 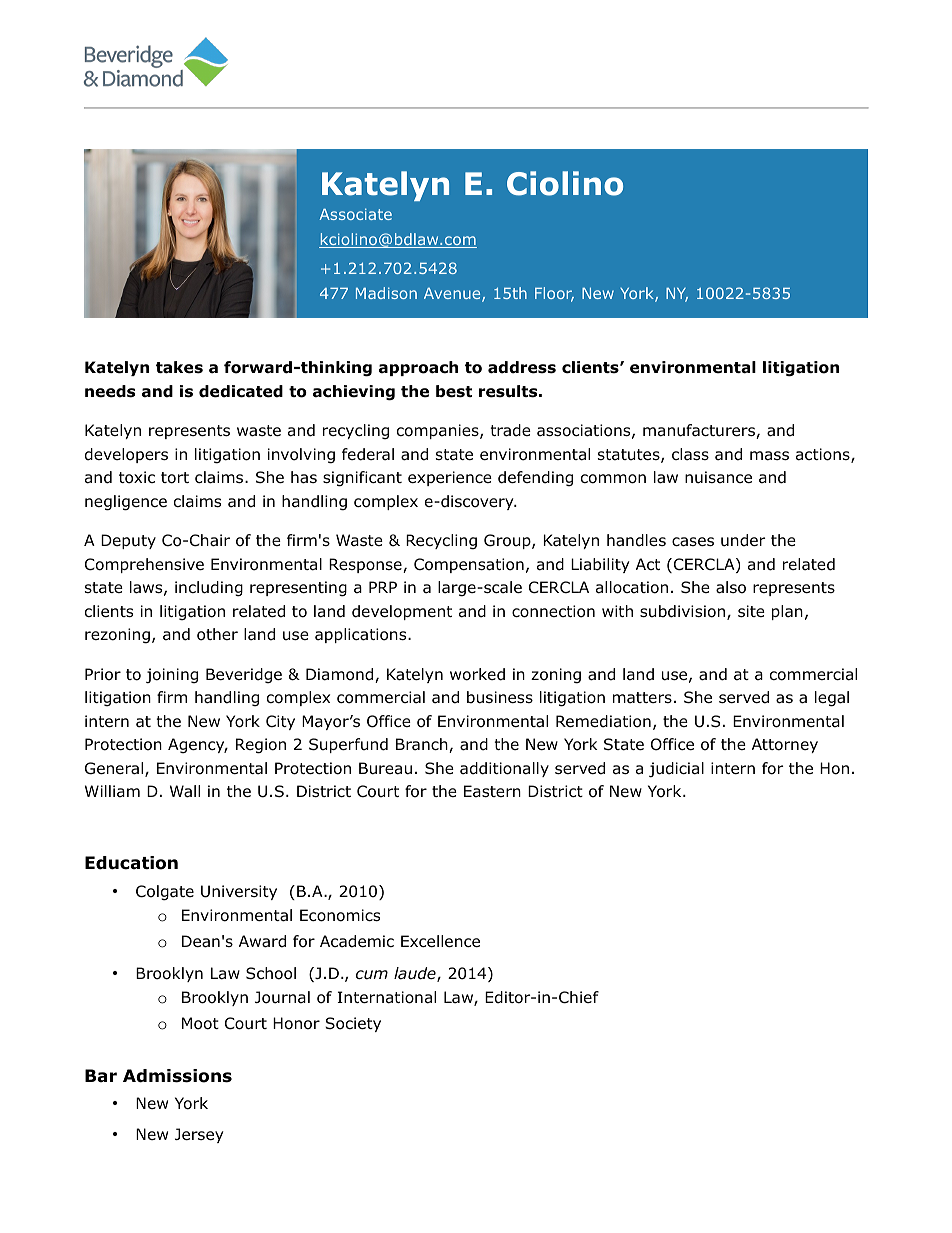 I want to click on Avenue, so click(x=453, y=295).
